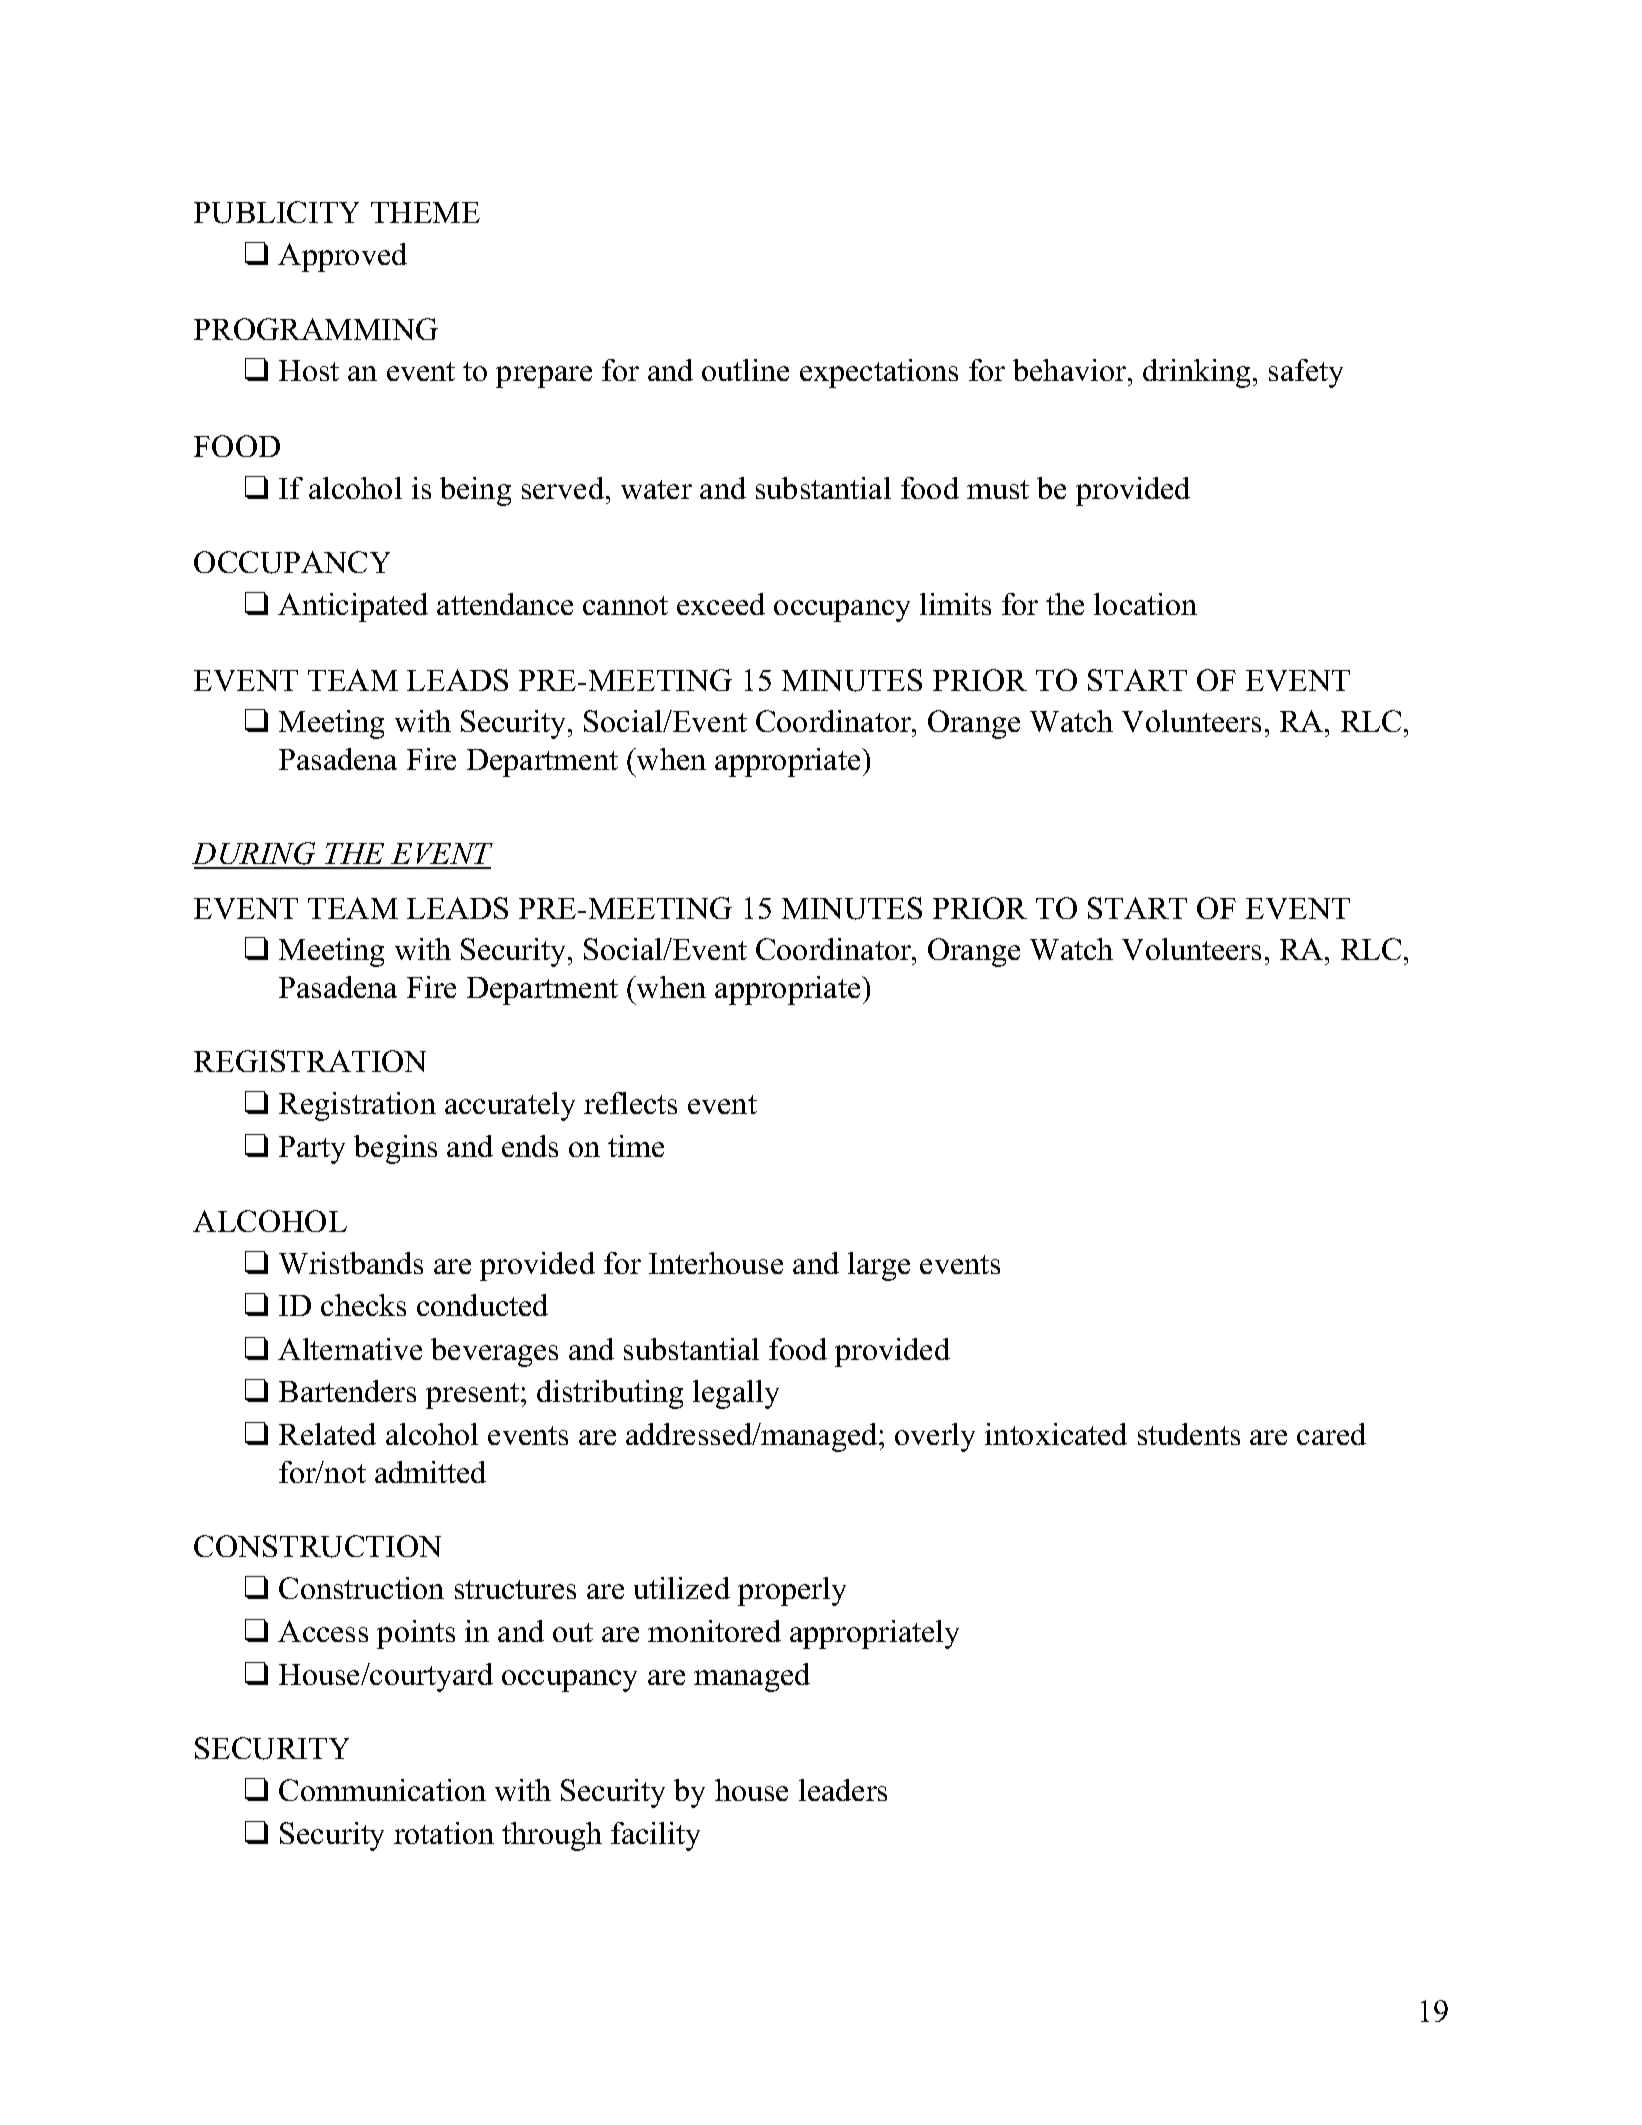 The image size is (1642, 2125). I want to click on Communication, so click(382, 1790).
